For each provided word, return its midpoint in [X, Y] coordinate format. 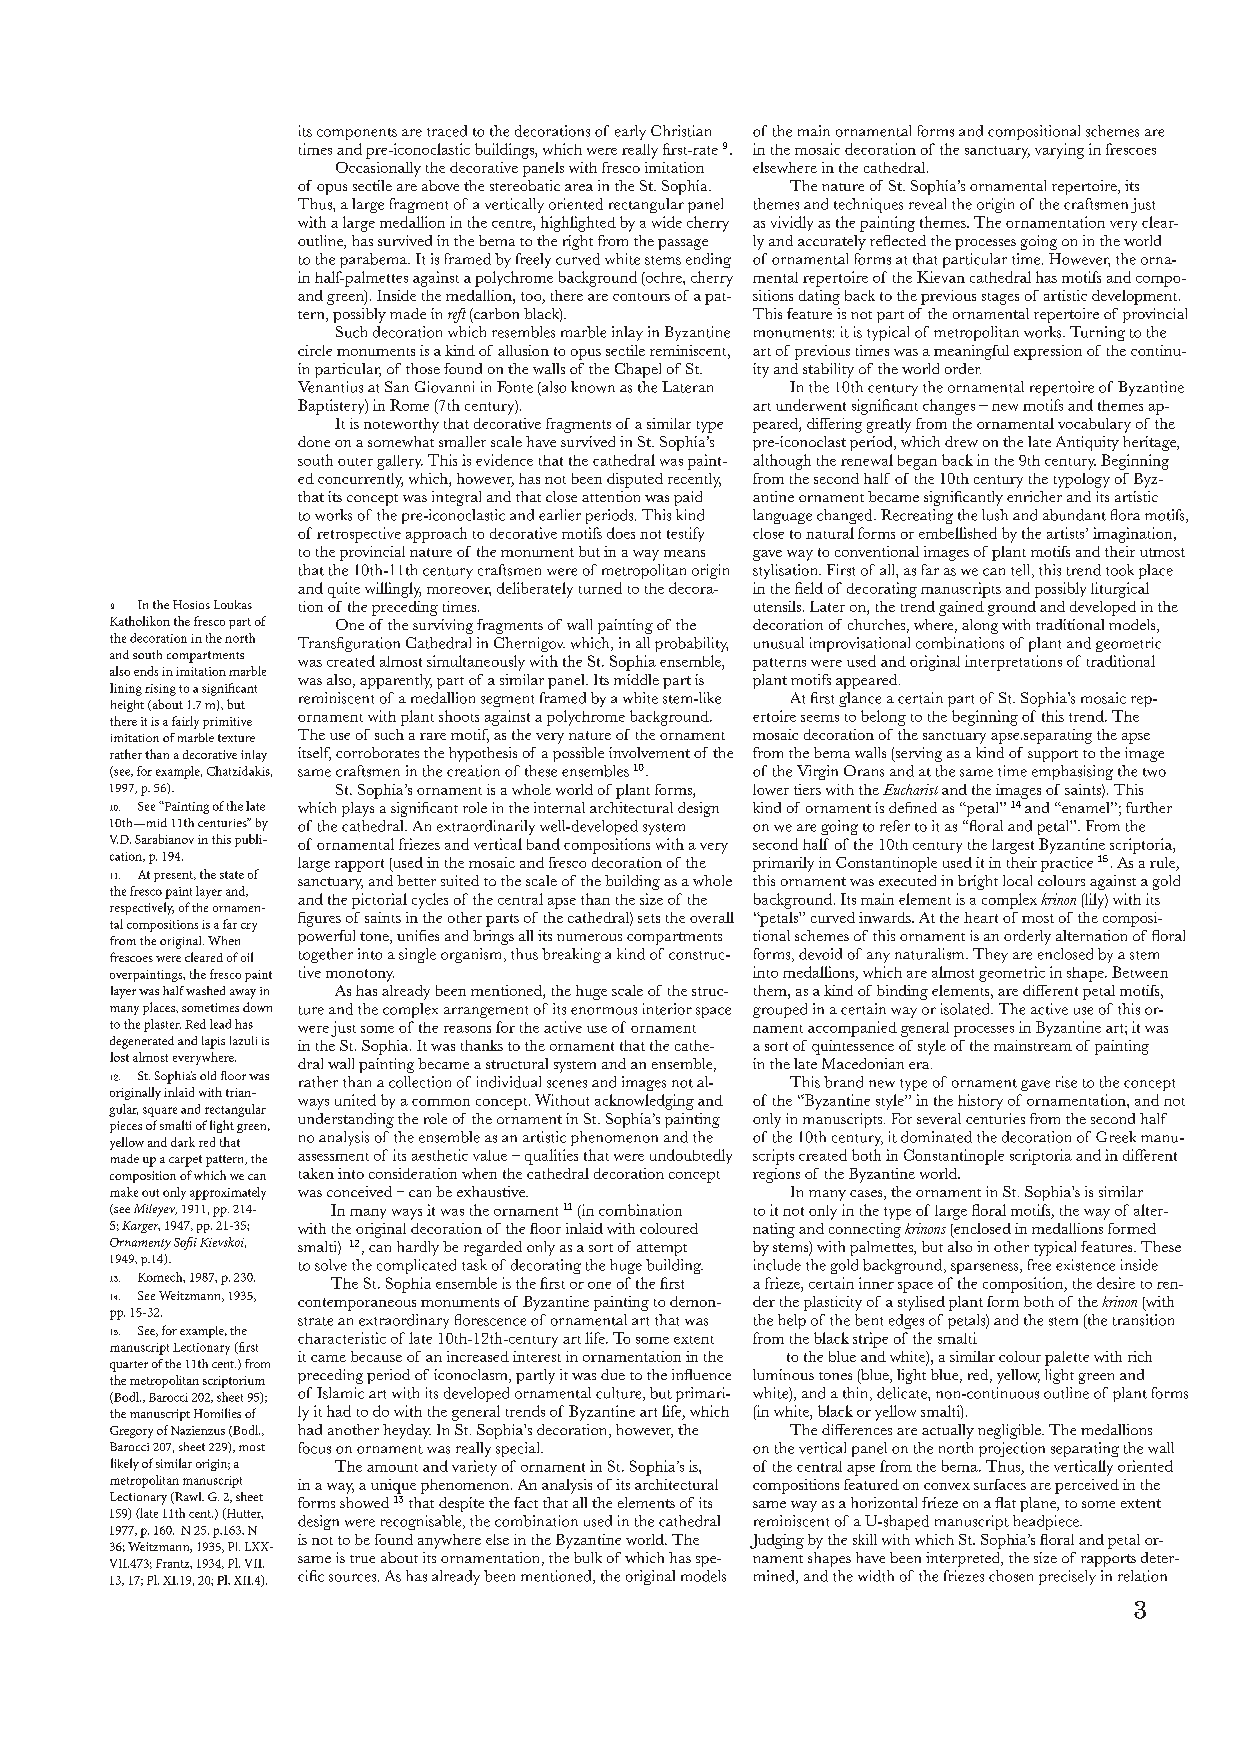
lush [995, 515]
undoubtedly [691, 1156]
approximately [228, 1193]
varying [1059, 151]
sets [649, 918]
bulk [588, 1557]
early [630, 132]
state [232, 875]
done [314, 441]
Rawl [188, 1498]
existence [1085, 1265]
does [621, 533]
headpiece [1047, 1522]
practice [1067, 864]
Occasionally [378, 169]
